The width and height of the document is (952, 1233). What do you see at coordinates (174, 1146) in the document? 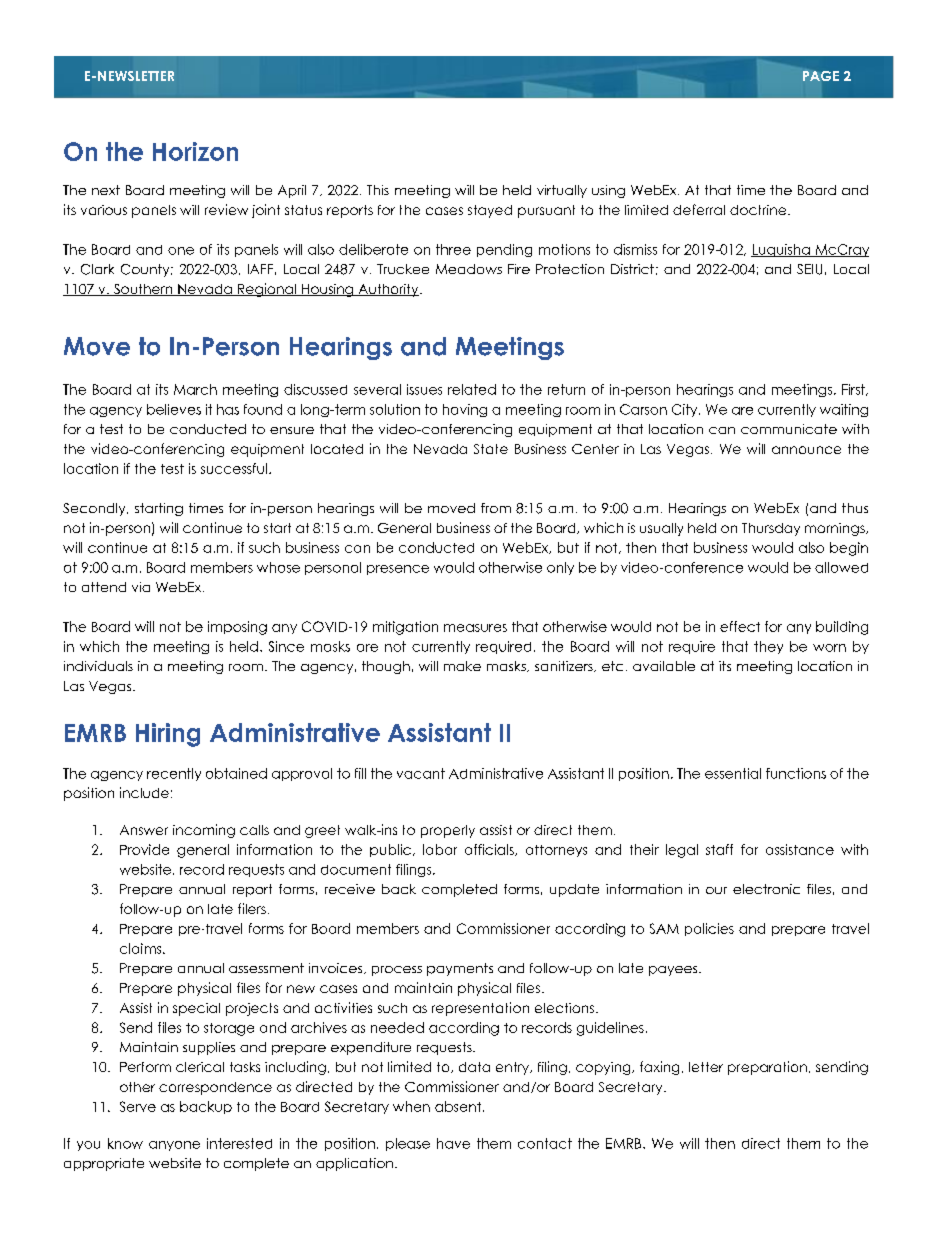
I see `anyone` at bounding box center [174, 1146].
